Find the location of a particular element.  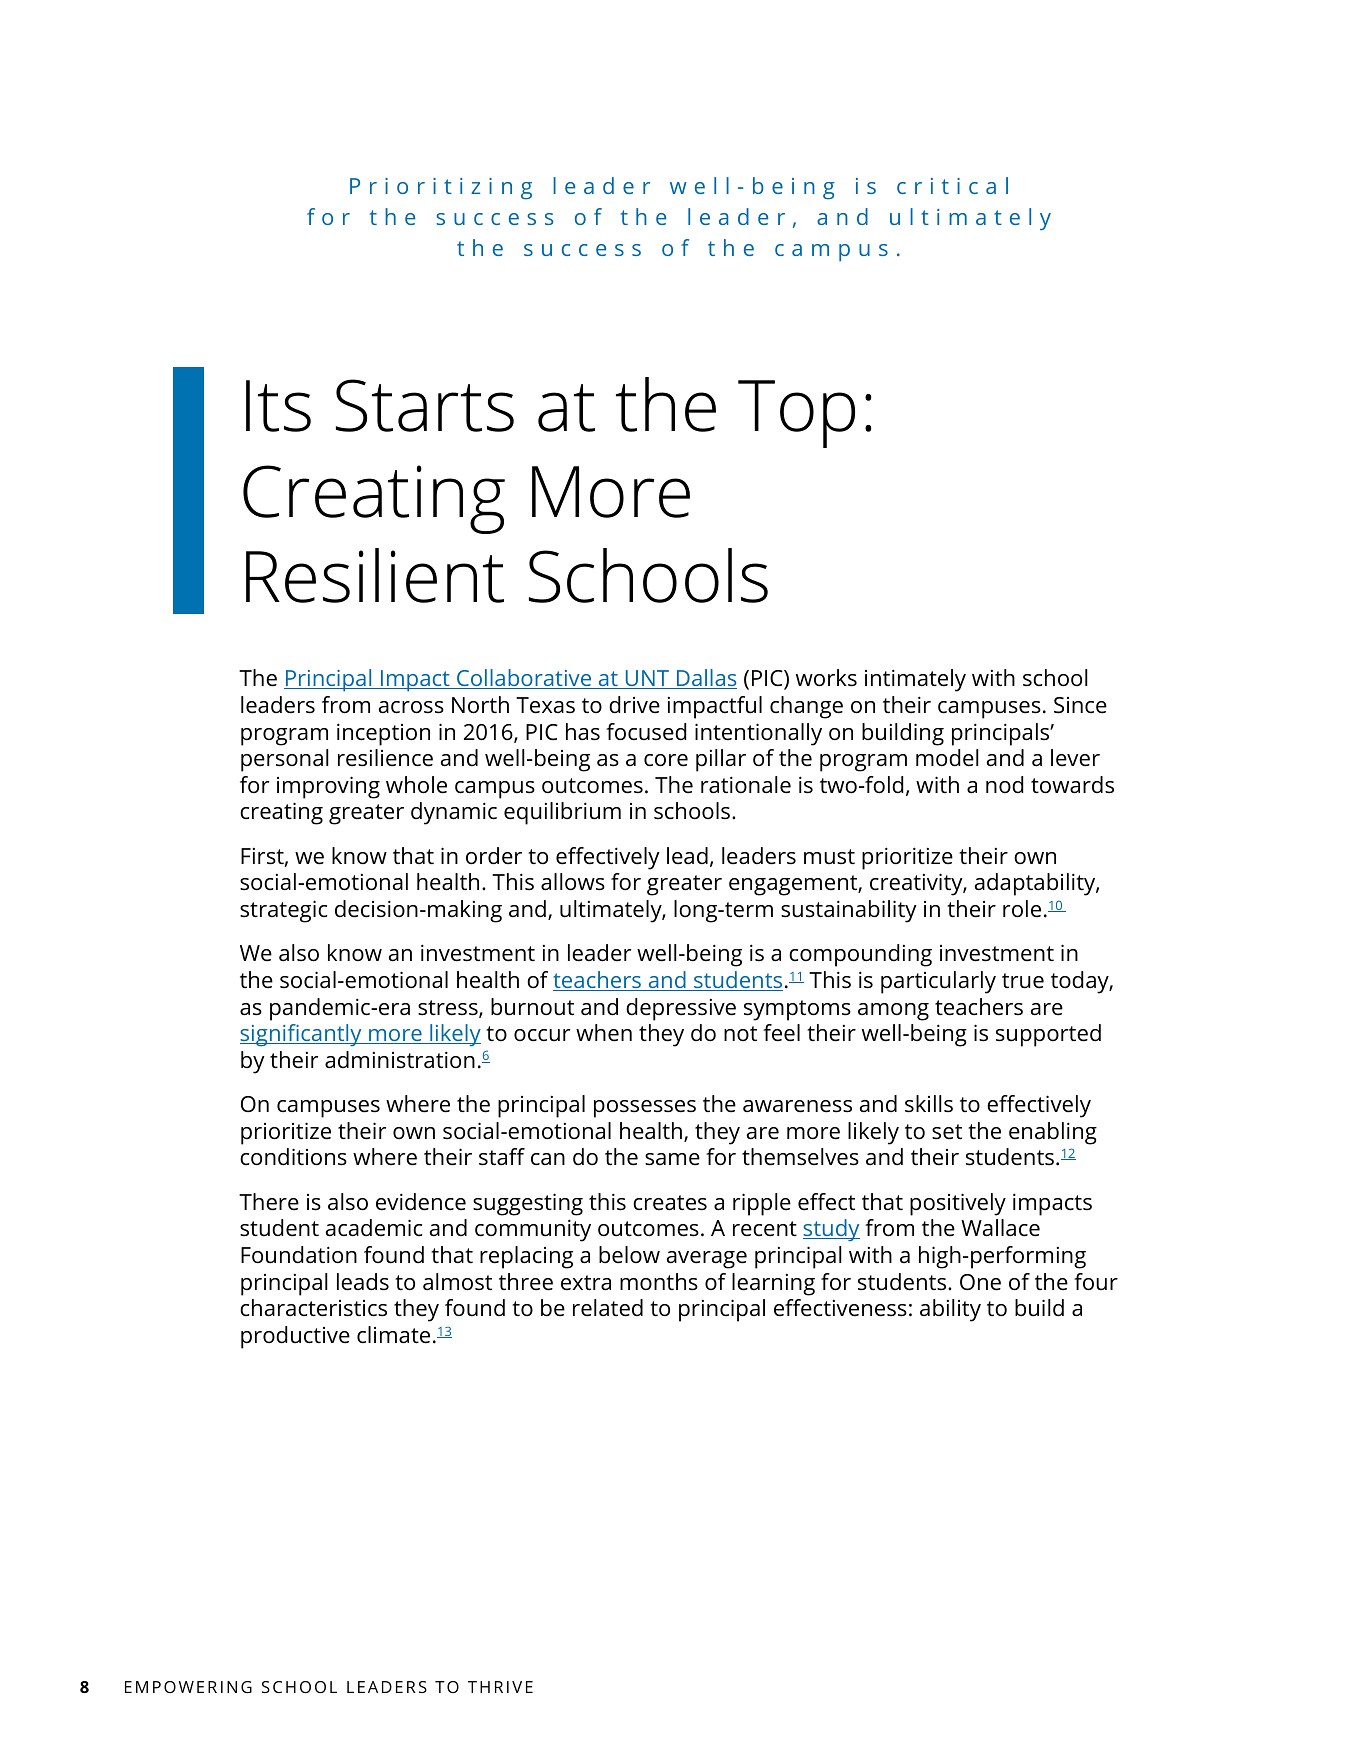

intimately is located at coordinates (915, 680).
